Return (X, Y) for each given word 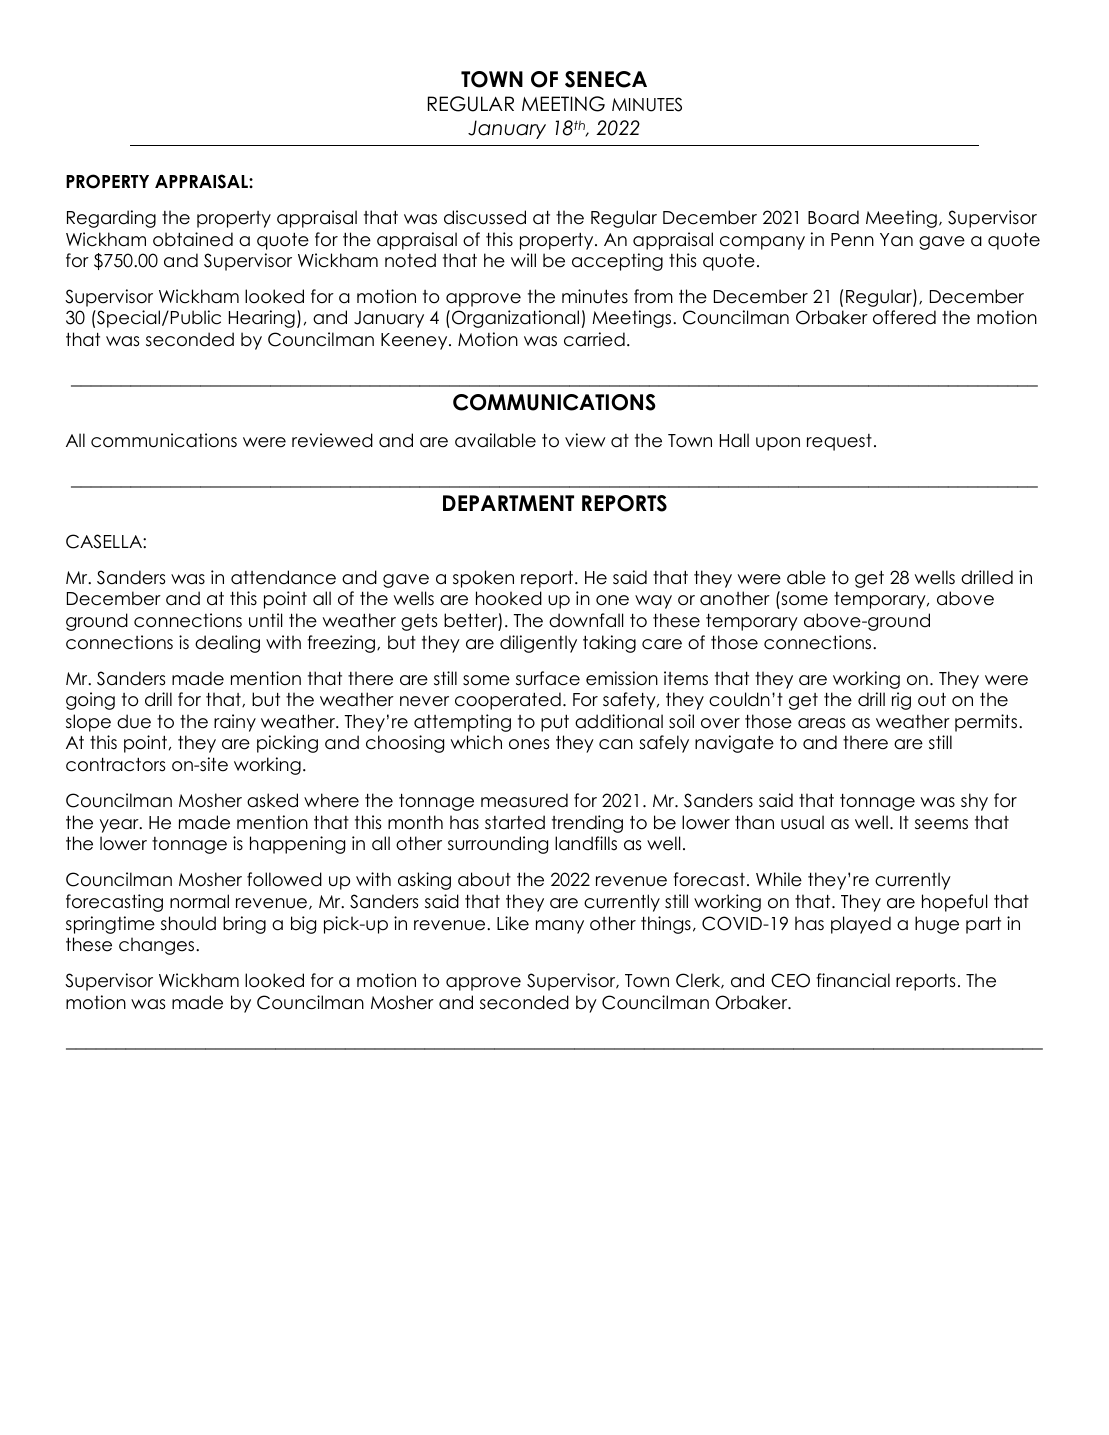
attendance (283, 577)
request (839, 442)
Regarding (111, 219)
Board (833, 217)
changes (158, 946)
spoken (483, 579)
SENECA (606, 79)
